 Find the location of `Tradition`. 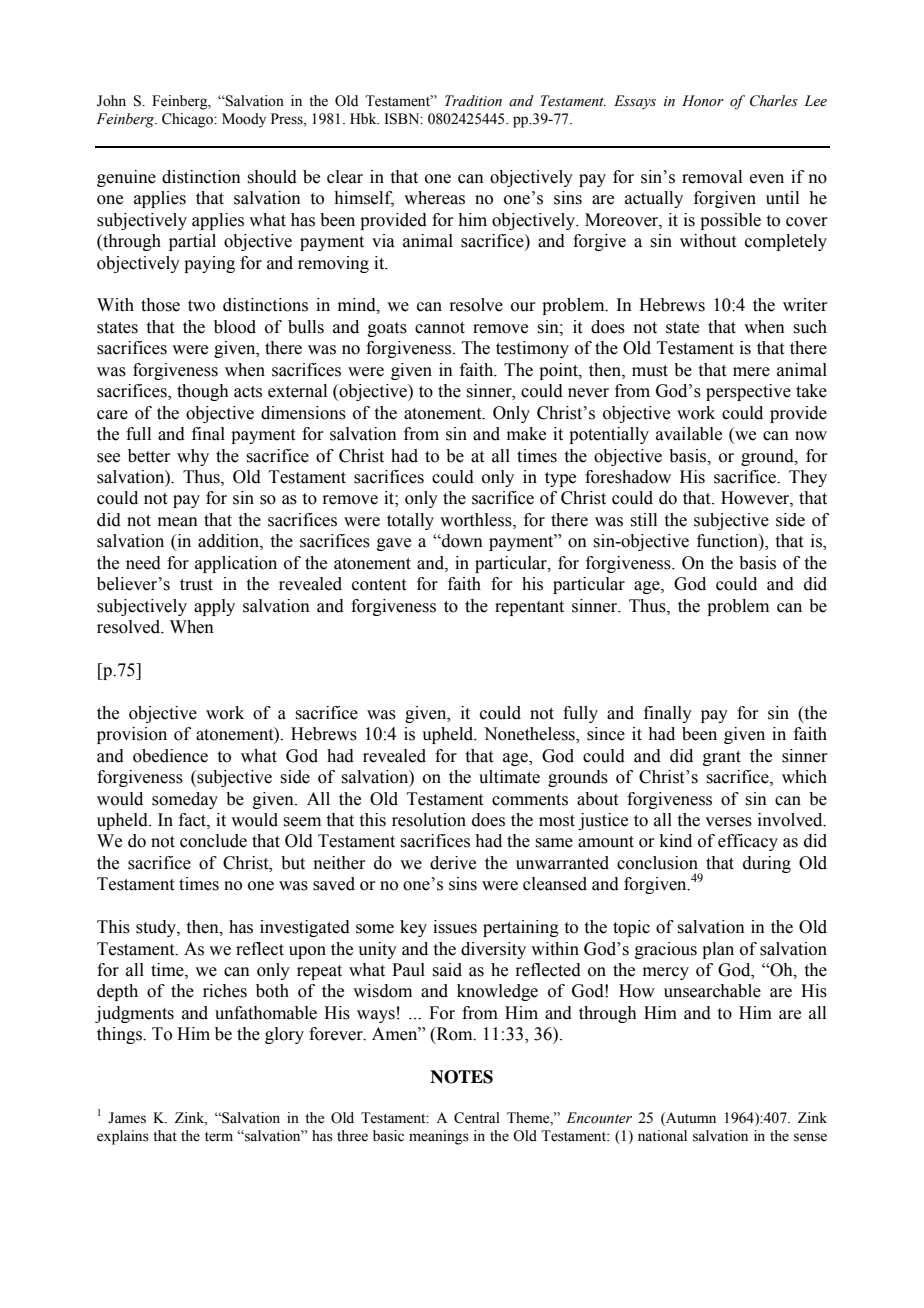

Tradition is located at coordinates (473, 101).
